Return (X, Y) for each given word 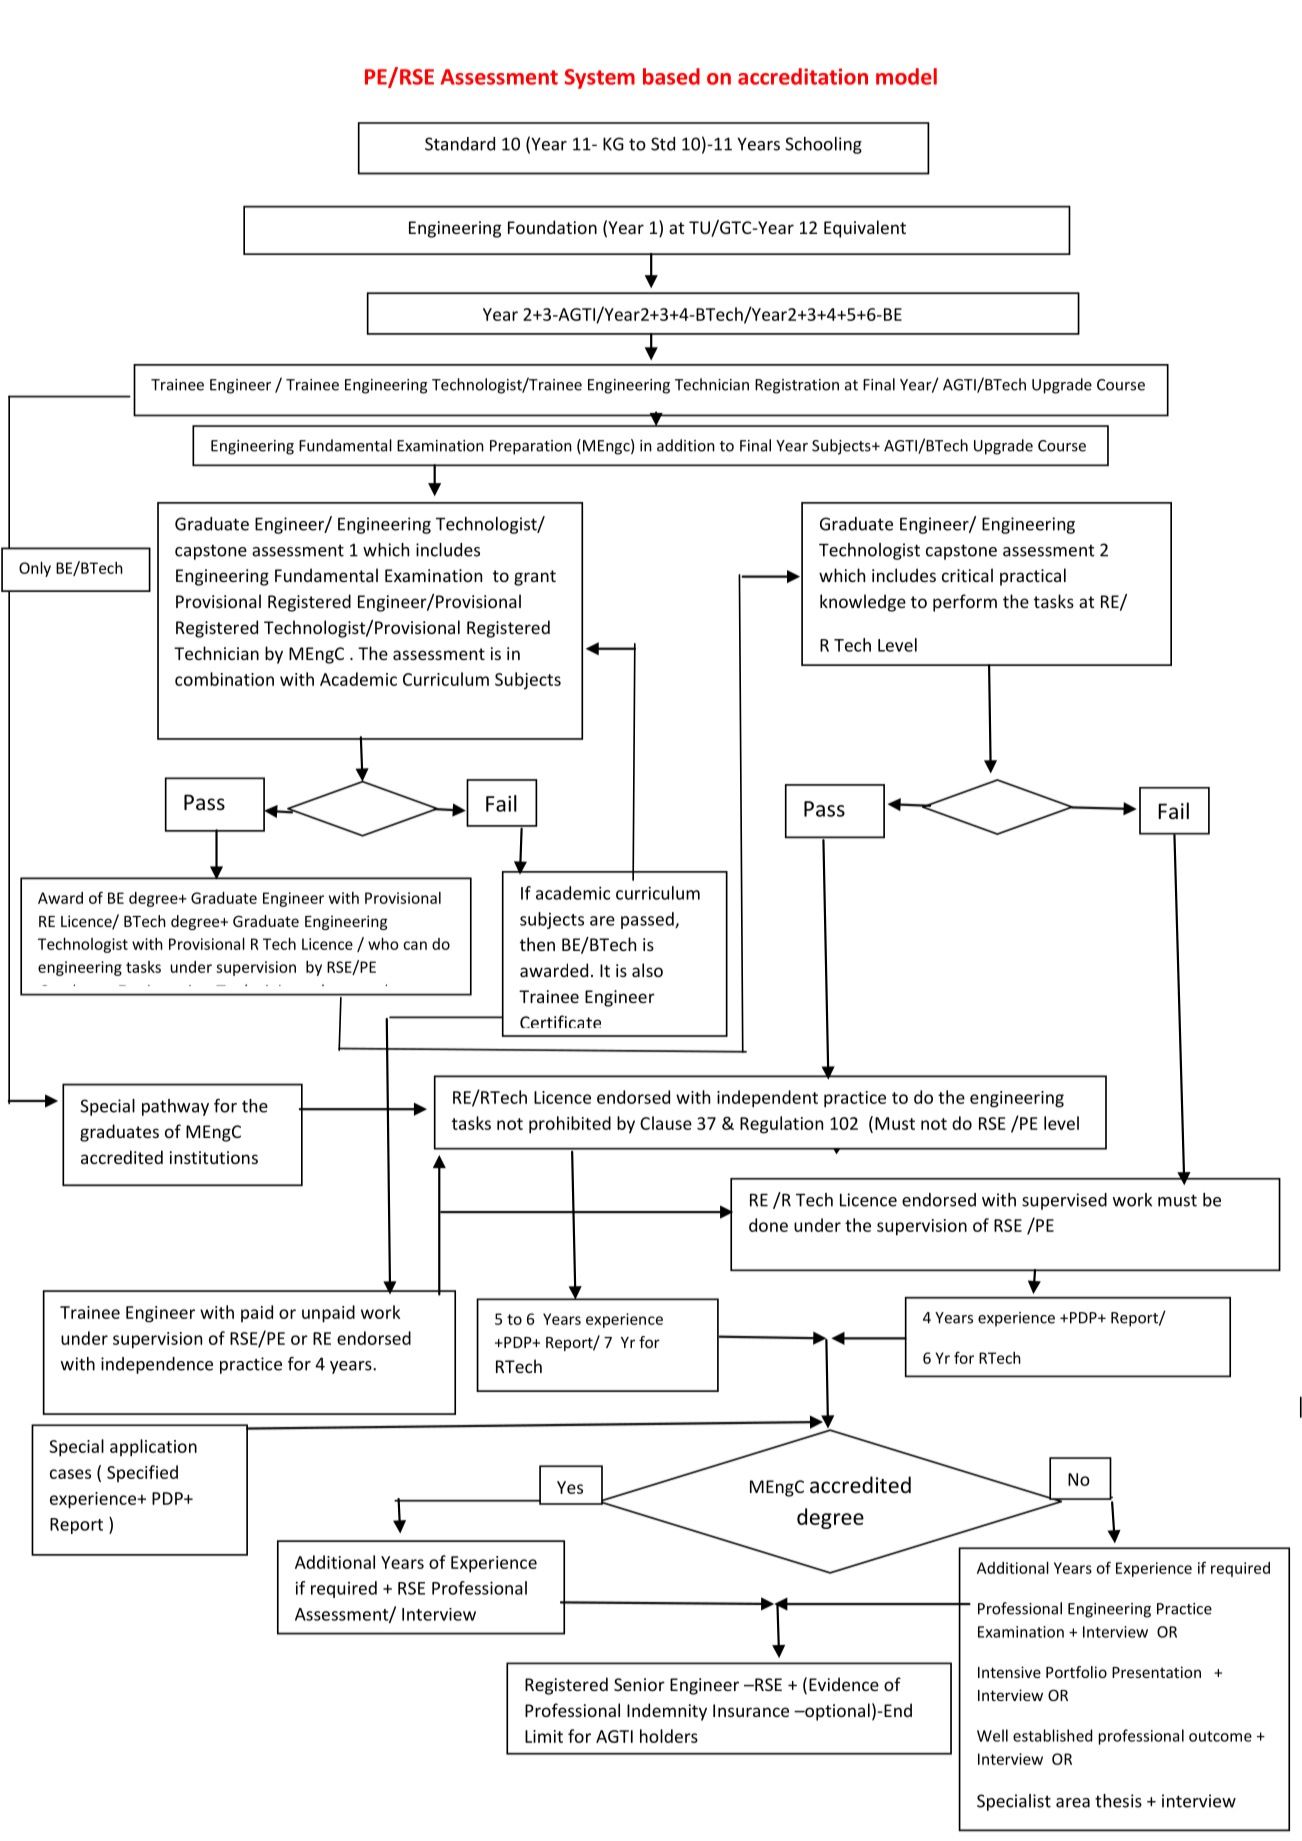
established (1052, 1735)
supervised (1064, 1201)
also (647, 970)
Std (663, 144)
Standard (460, 144)
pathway (175, 1107)
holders (669, 1736)
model (906, 76)
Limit (544, 1736)
